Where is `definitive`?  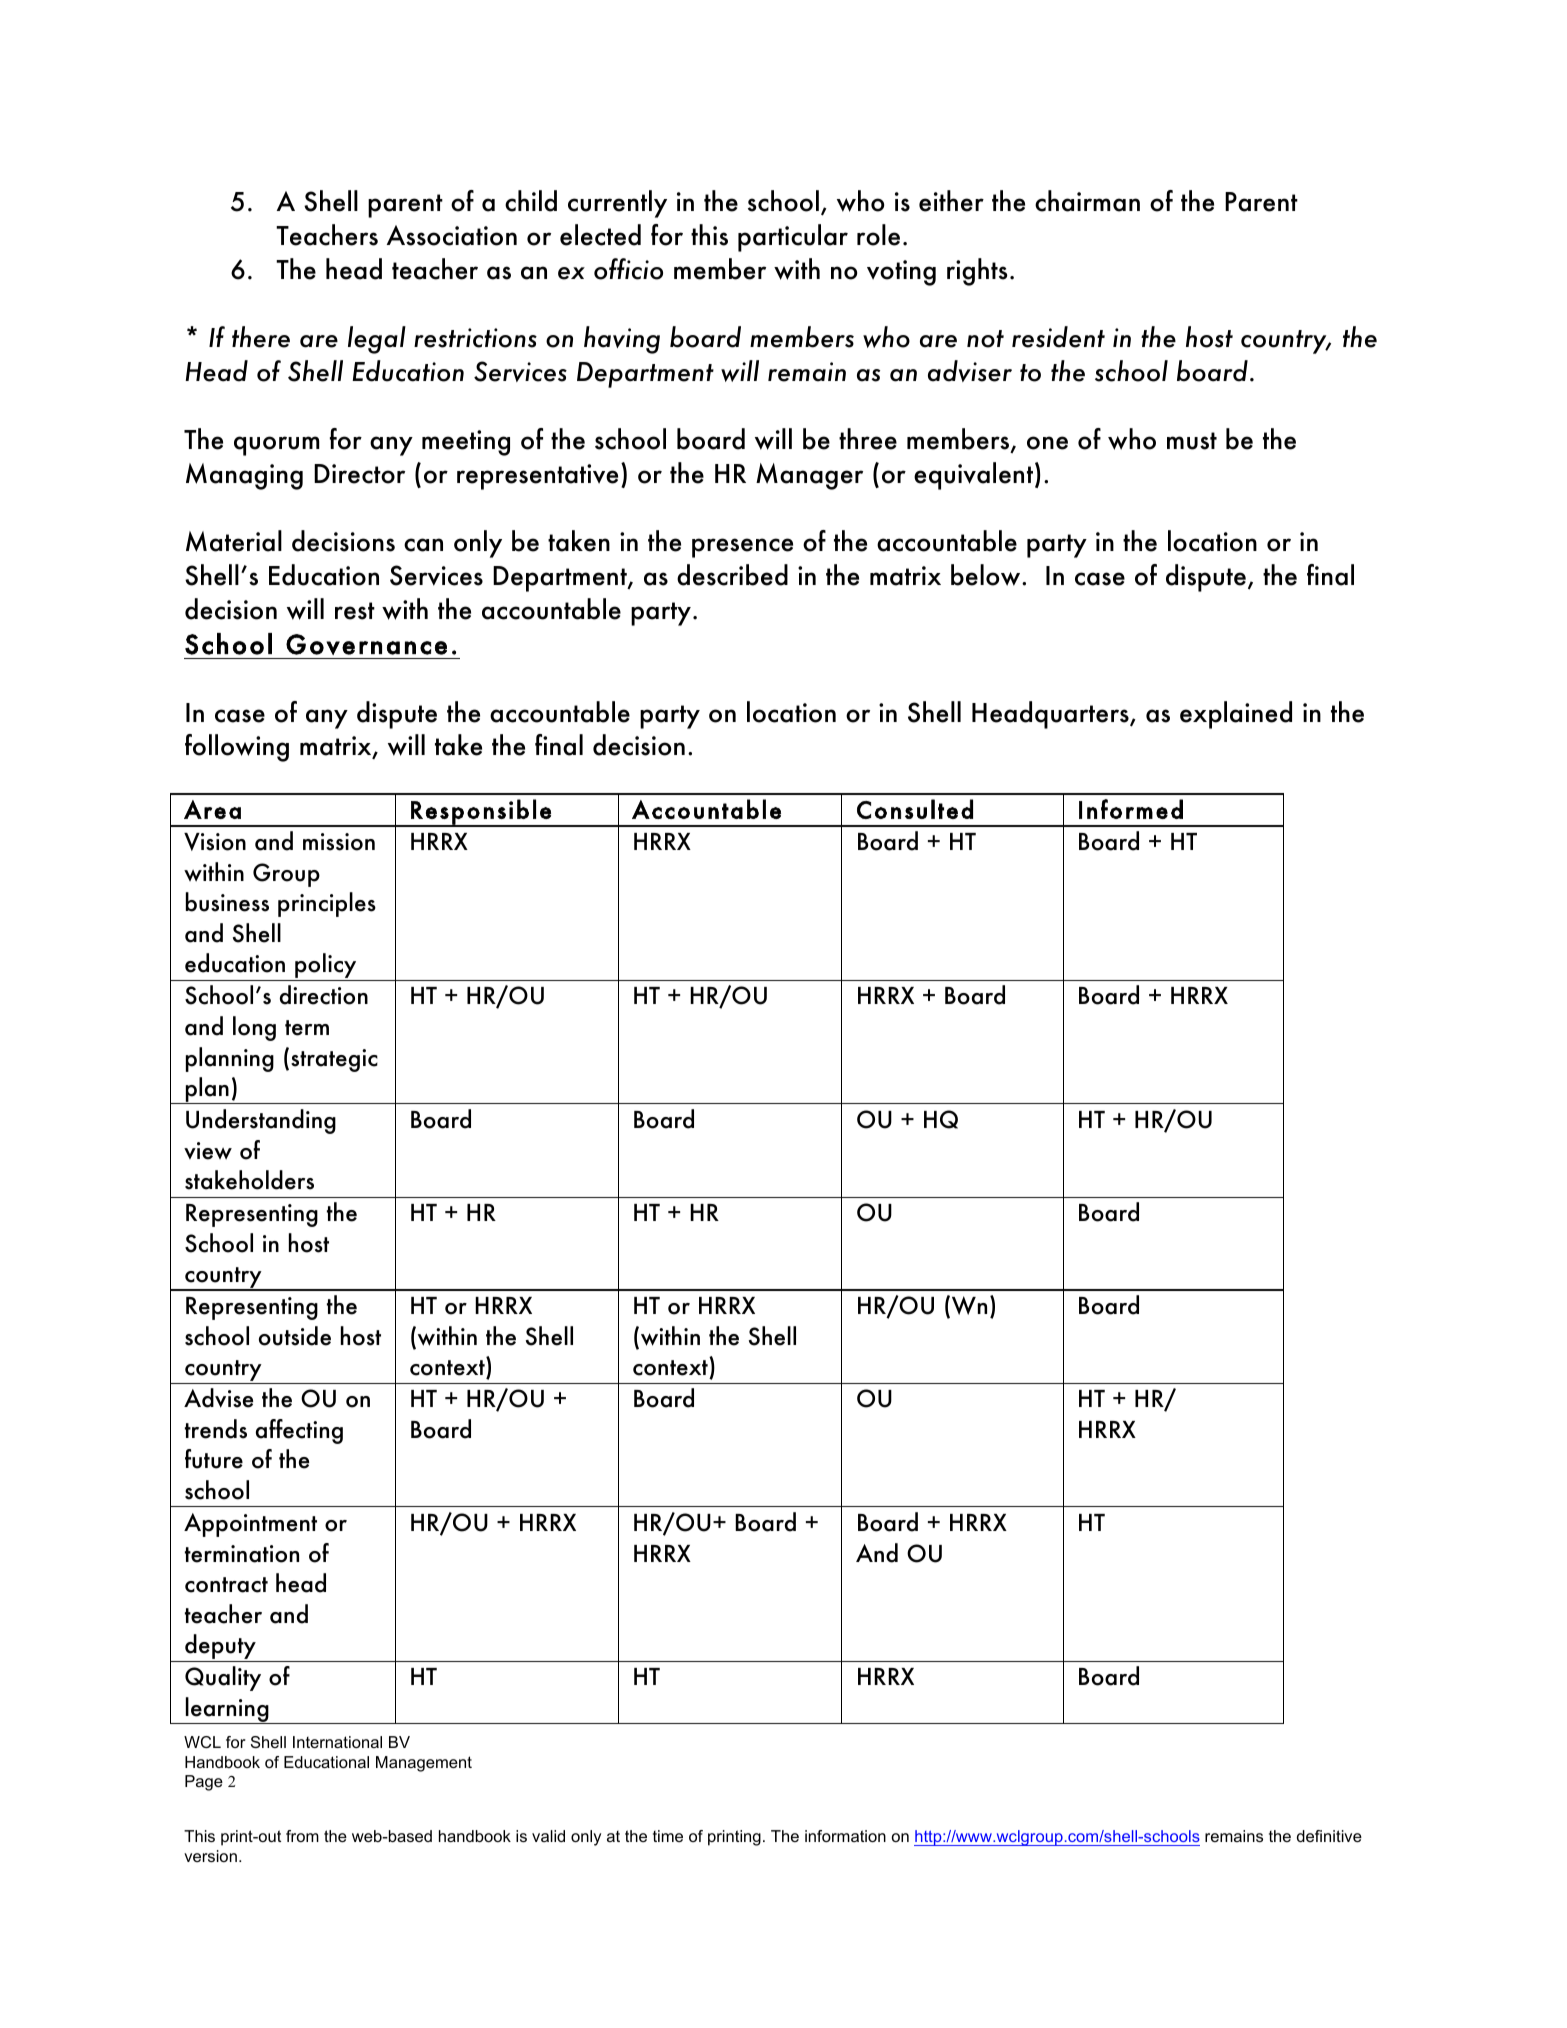
definitive is located at coordinates (1329, 1836).
